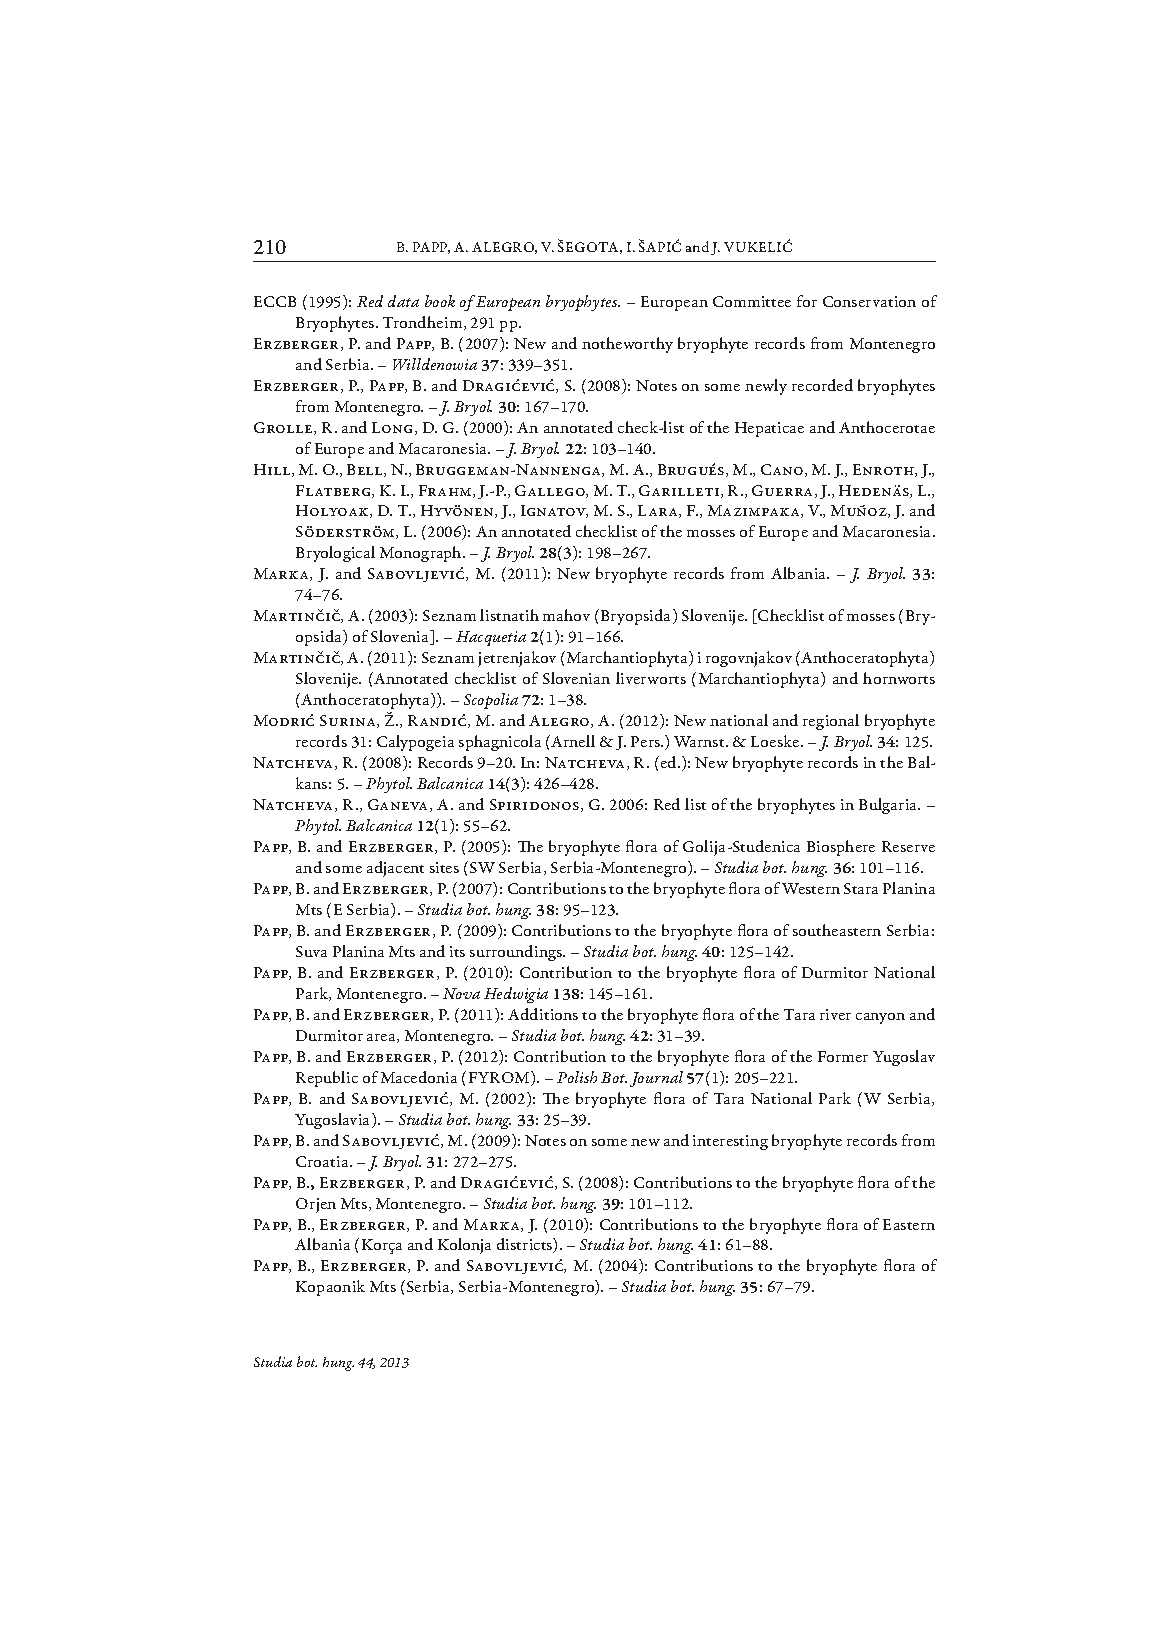 The height and width of the image is (1635, 1156). What do you see at coordinates (822, 385) in the image?
I see `recorded` at bounding box center [822, 385].
